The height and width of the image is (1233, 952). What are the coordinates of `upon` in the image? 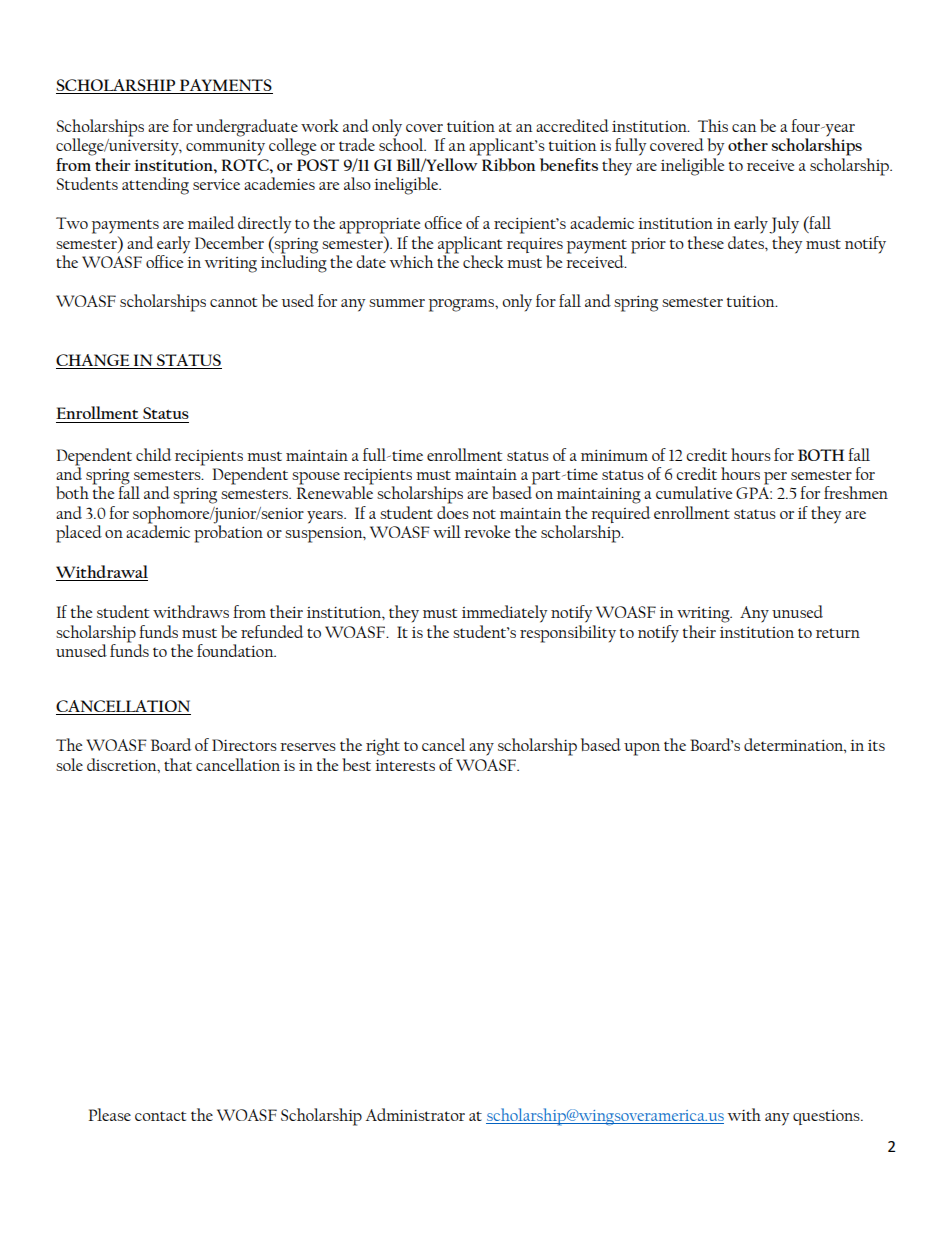 It's located at (642, 749).
